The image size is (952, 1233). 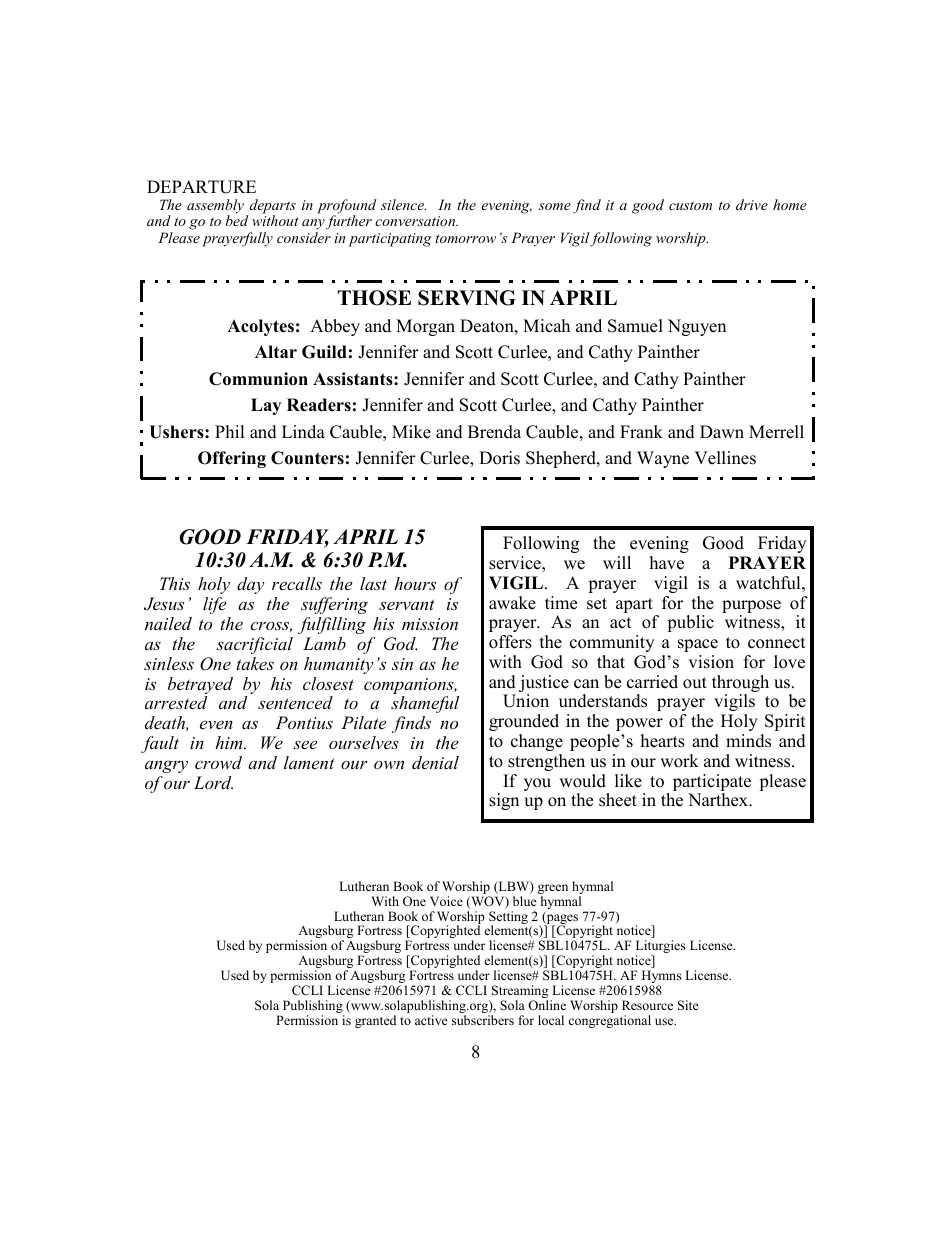 I want to click on subscribers, so click(x=483, y=1020).
